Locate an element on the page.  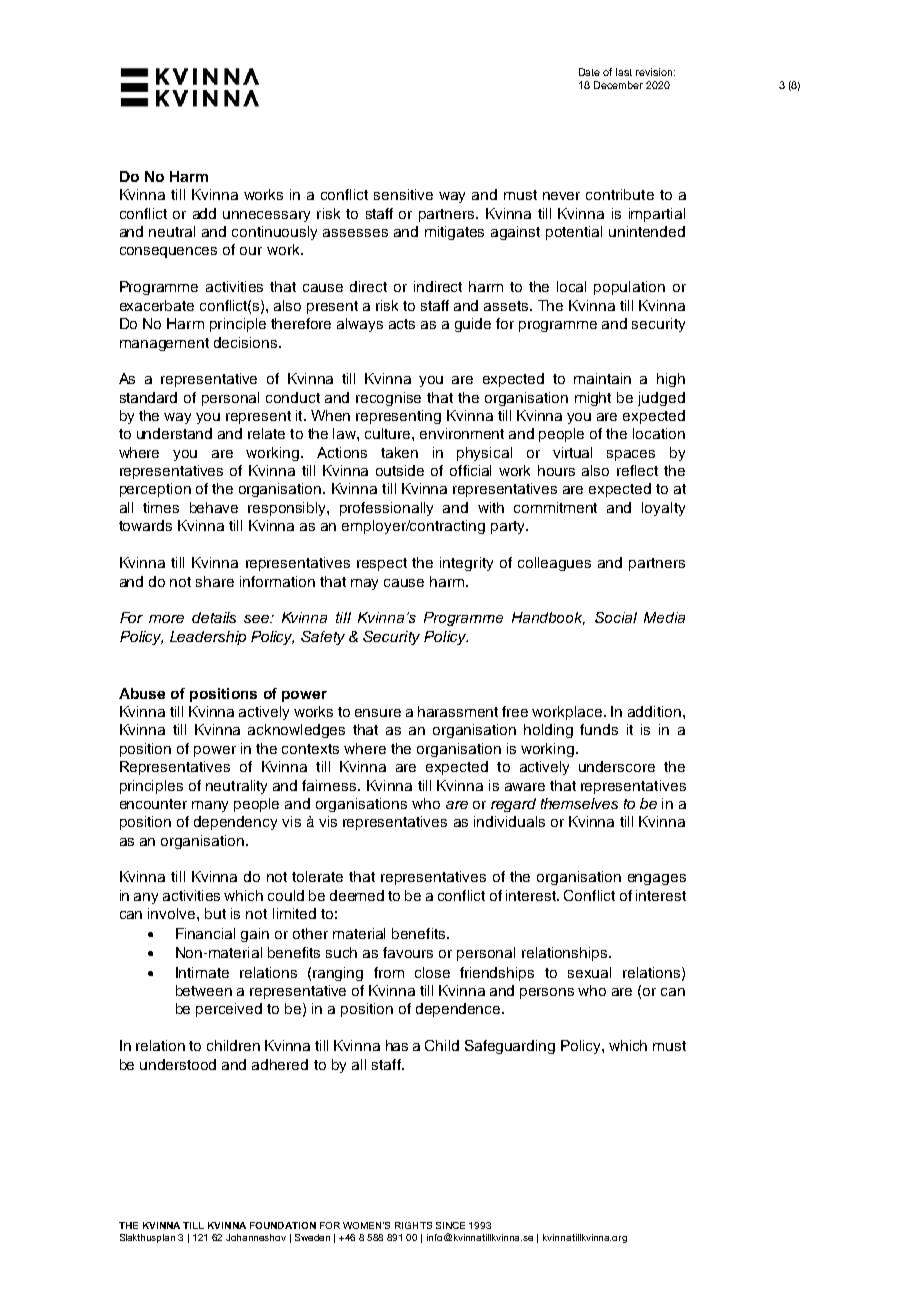
sensitive is located at coordinates (403, 194).
